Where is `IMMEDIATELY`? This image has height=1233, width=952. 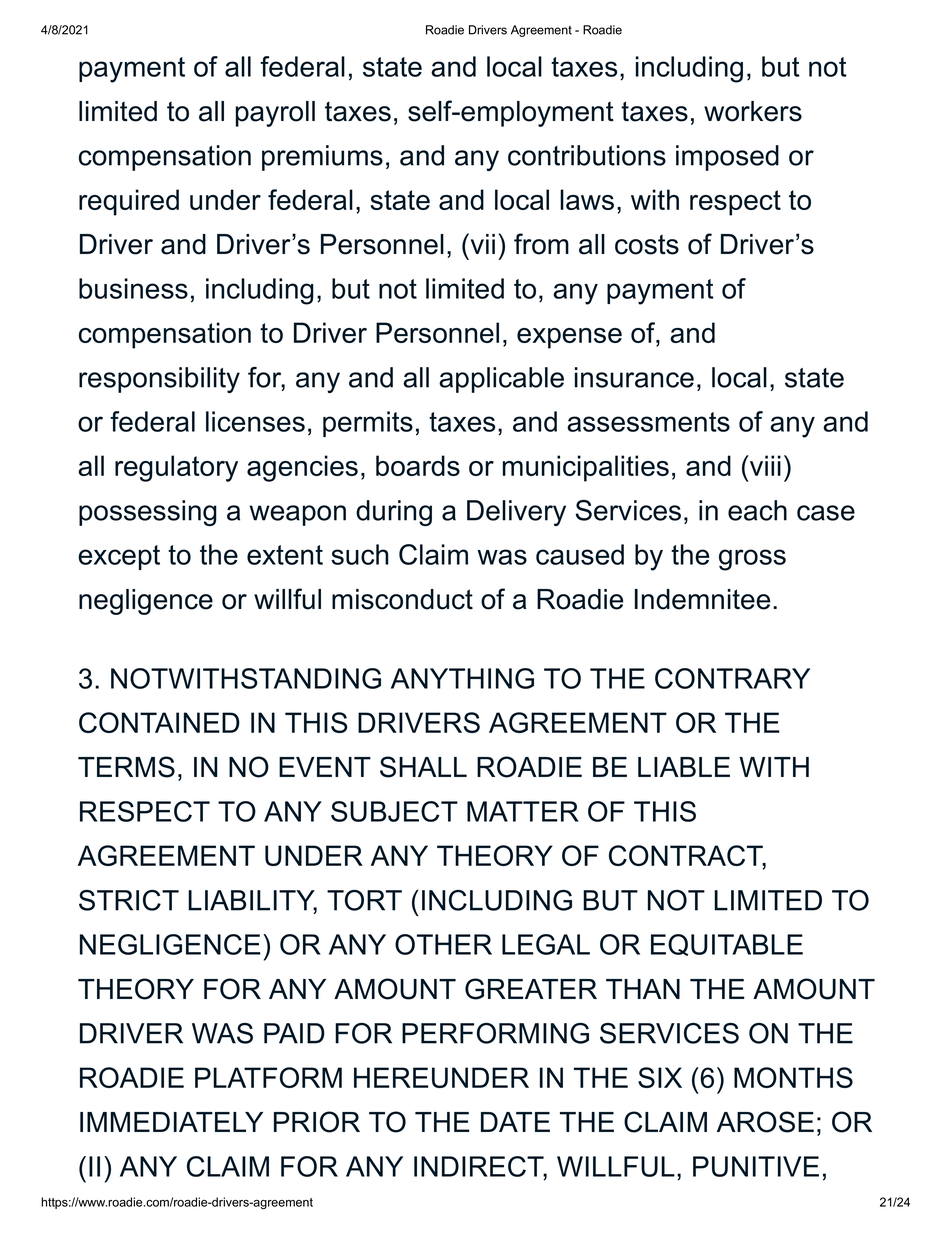
IMMEDIATELY is located at coordinates (171, 1122).
